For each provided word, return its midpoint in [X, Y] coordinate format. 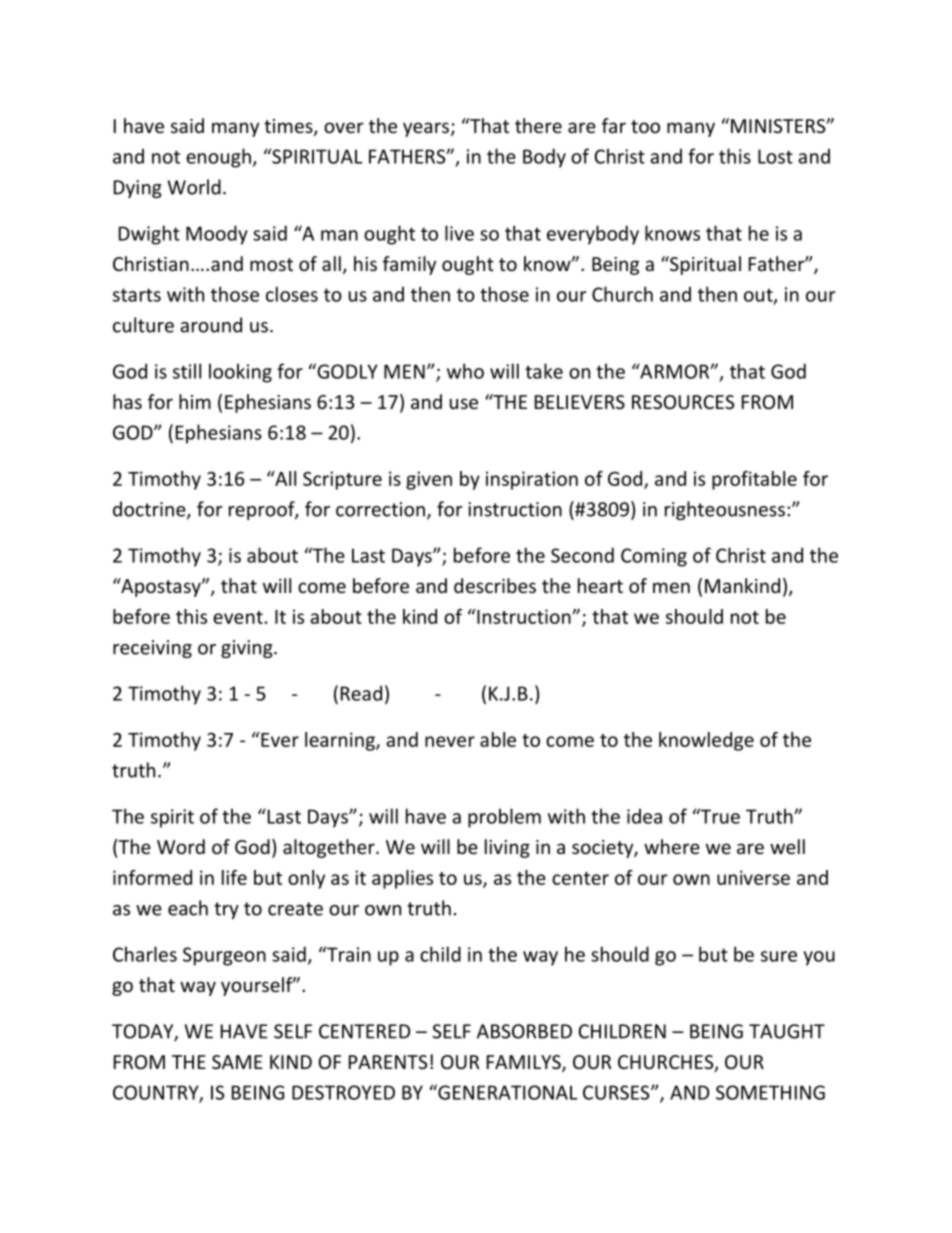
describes [495, 585]
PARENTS [388, 1062]
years [426, 129]
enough [218, 158]
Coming [654, 557]
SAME [237, 1062]
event [238, 617]
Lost [775, 156]
